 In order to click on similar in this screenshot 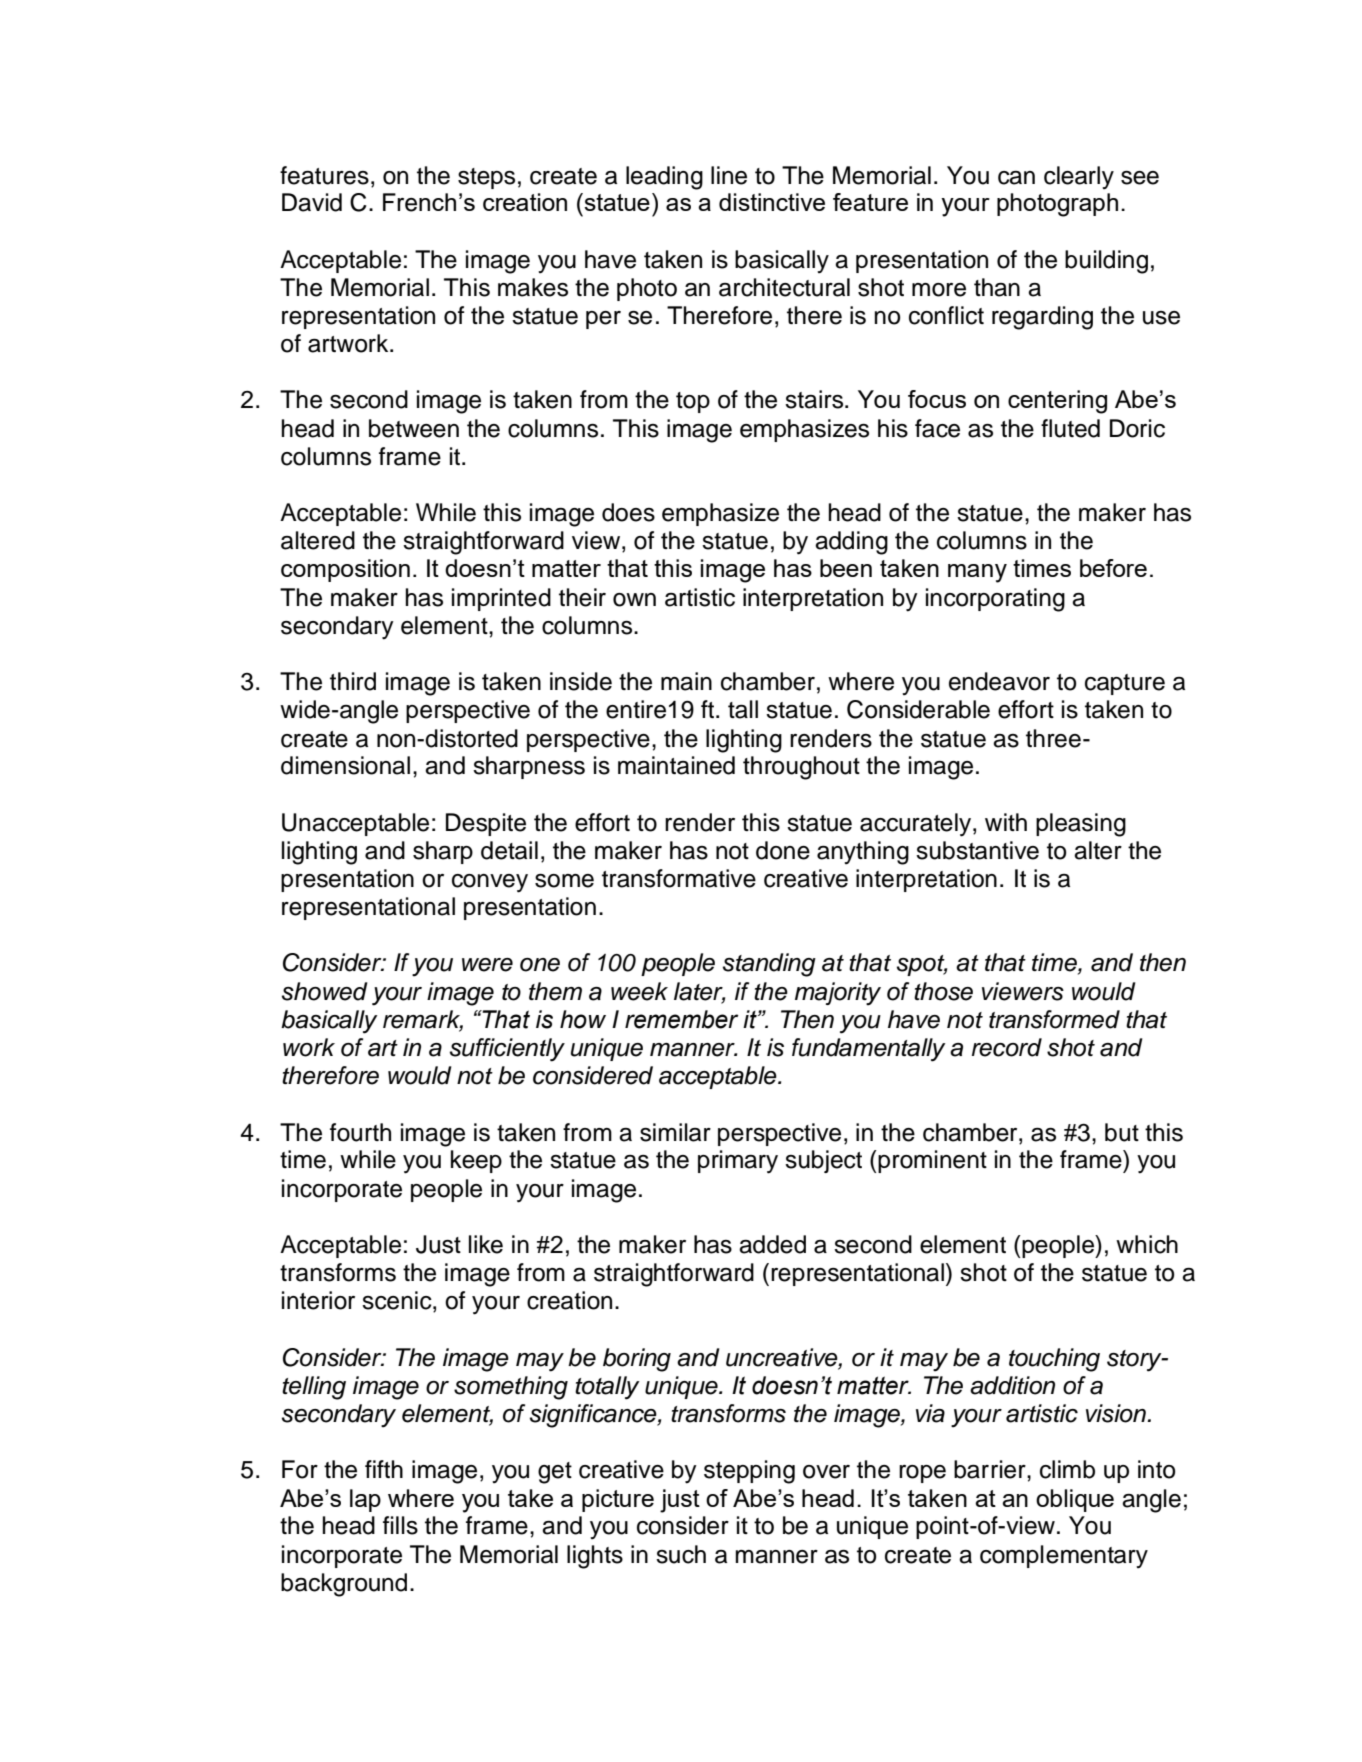, I will do `click(675, 1132)`.
